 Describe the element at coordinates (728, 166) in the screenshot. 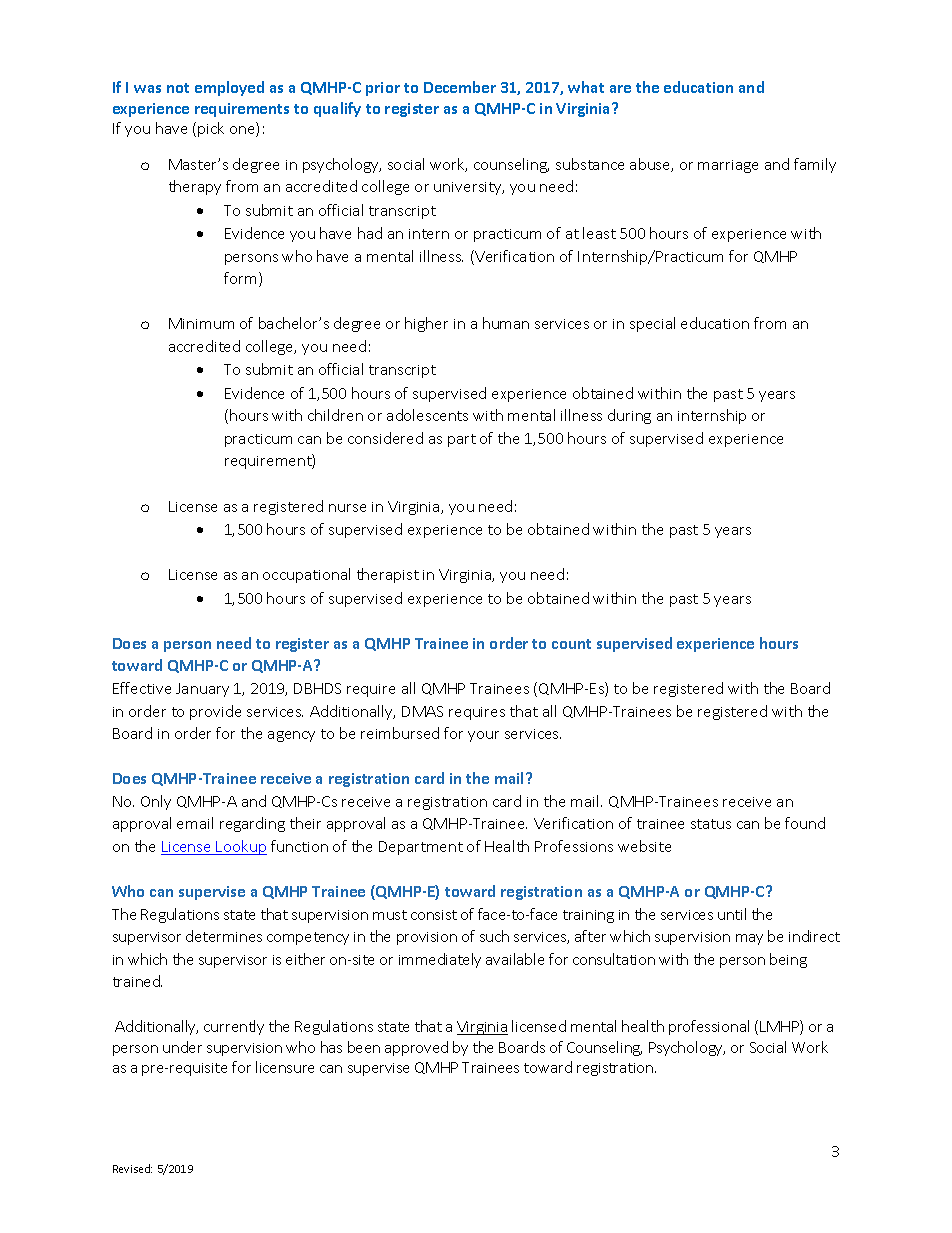

I see `marriage` at that location.
